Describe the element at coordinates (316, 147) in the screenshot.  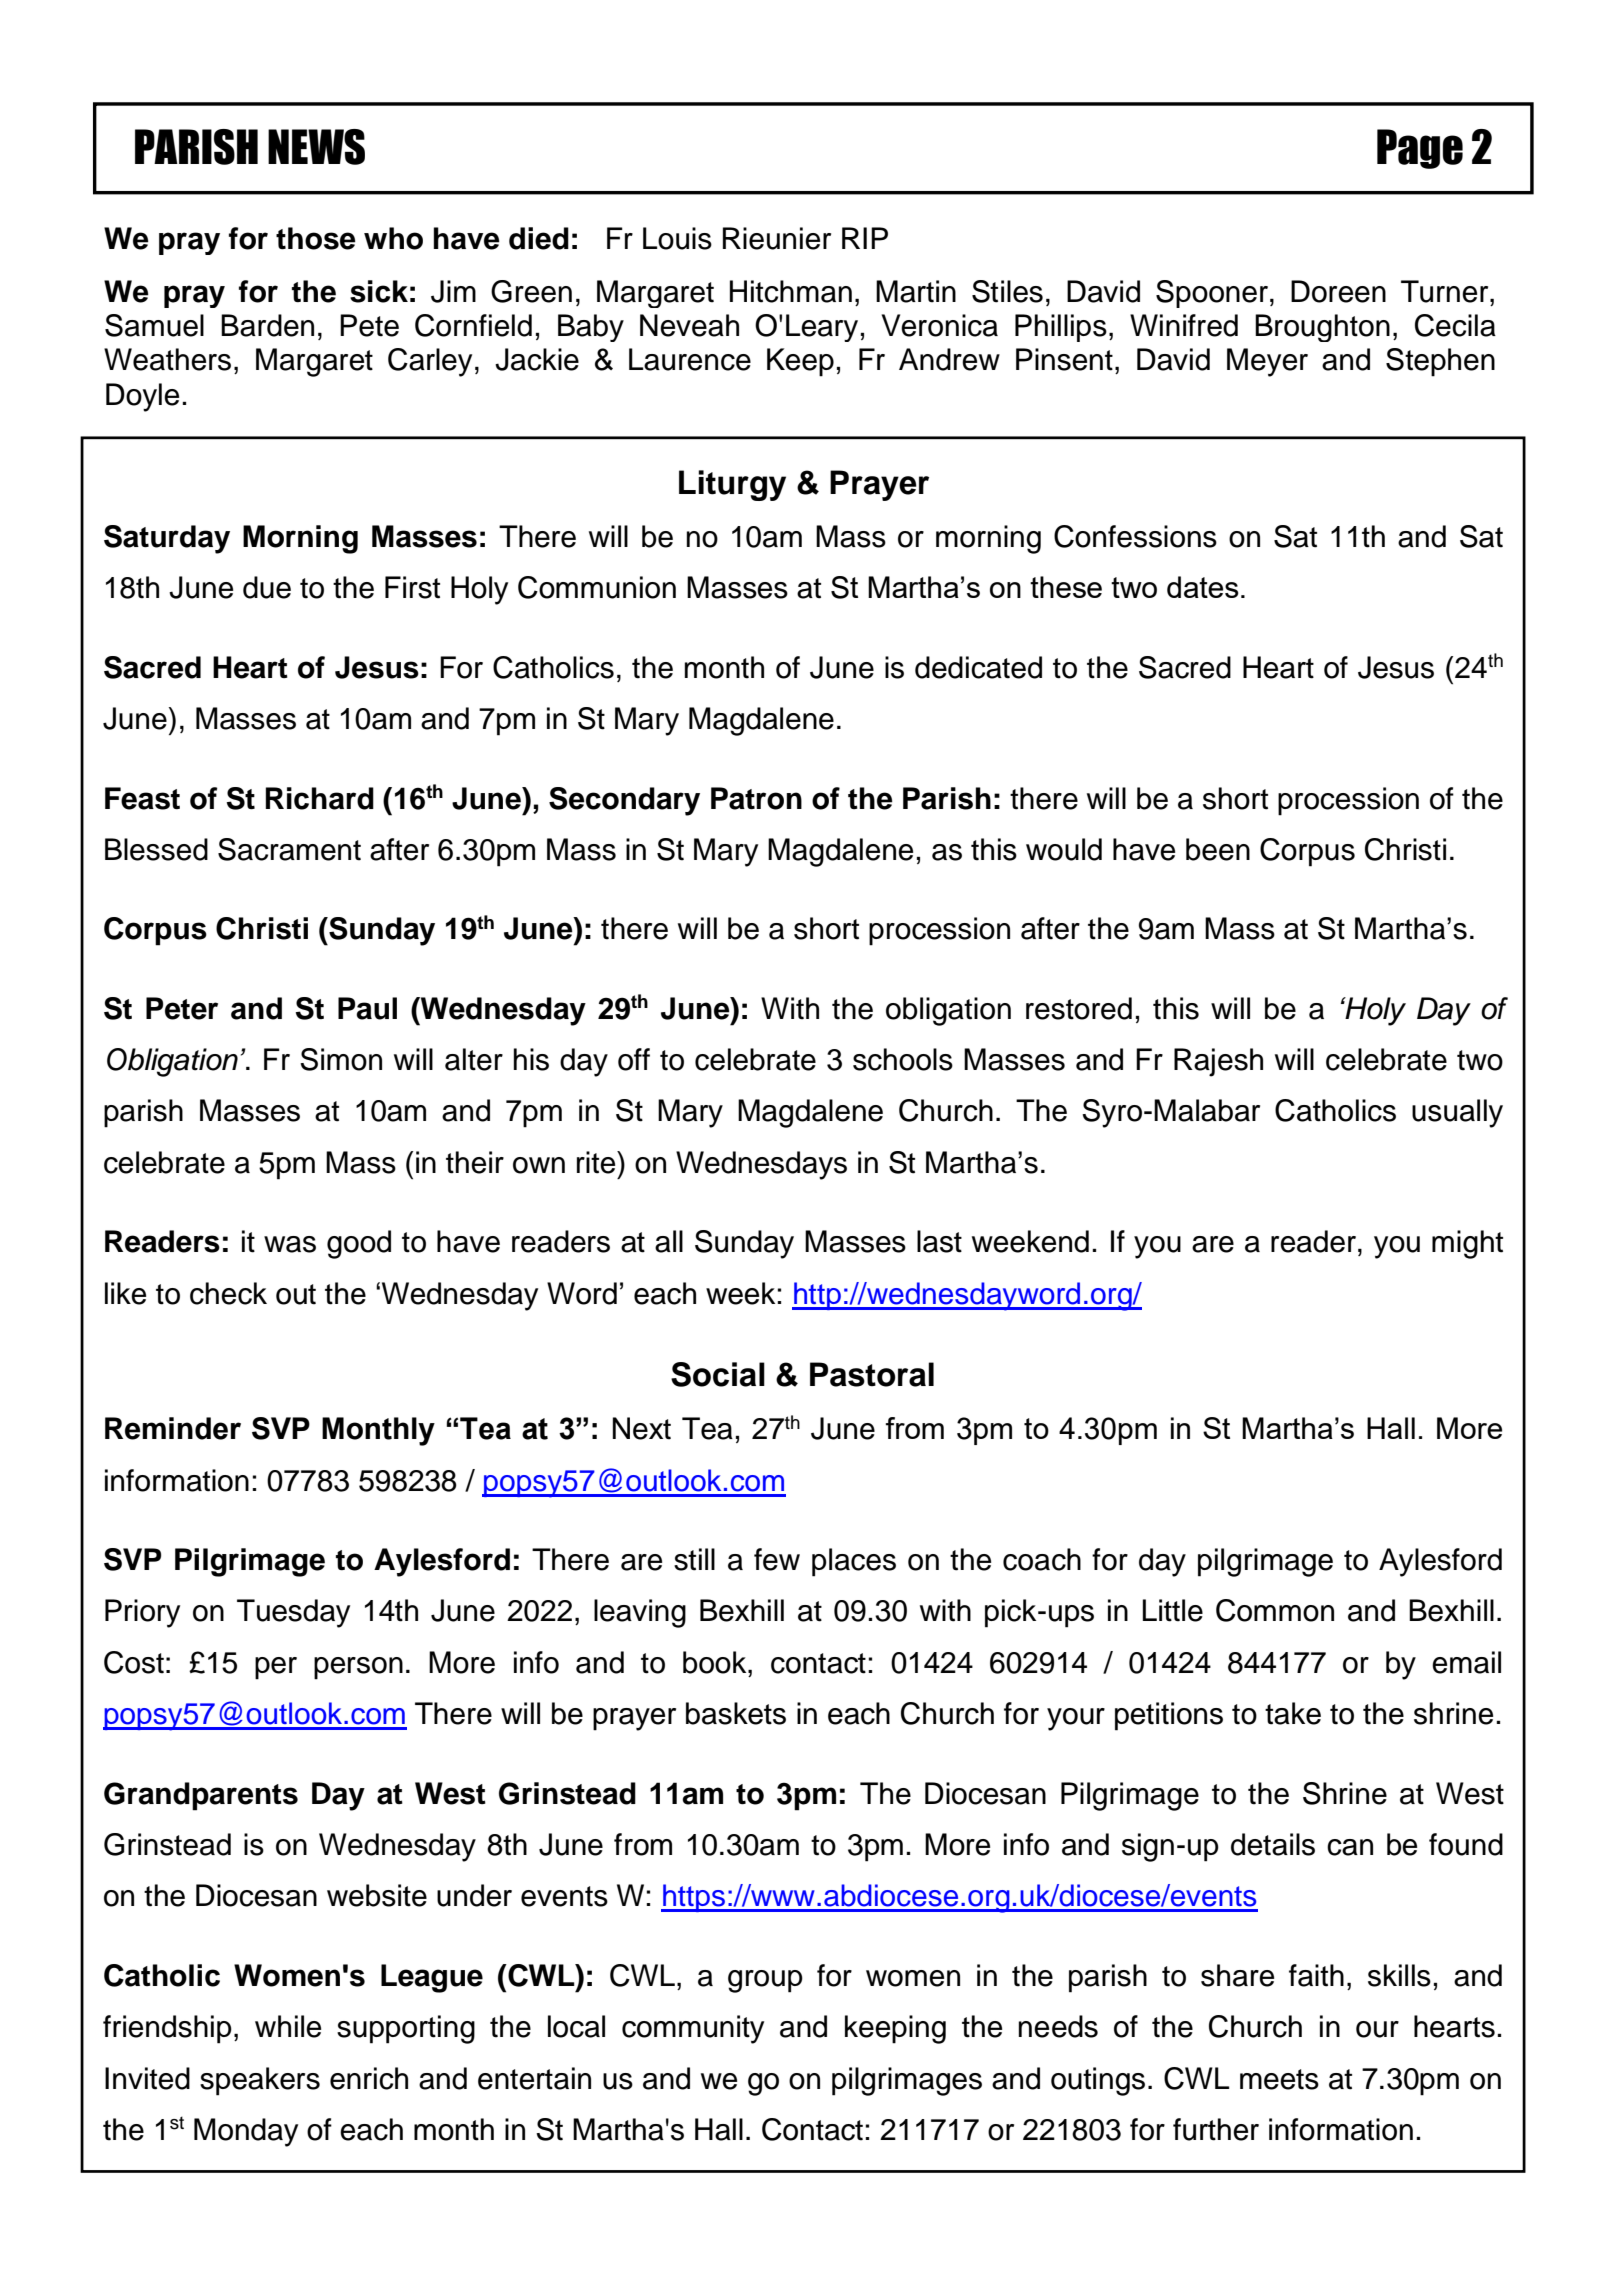
I see `NEWS` at that location.
